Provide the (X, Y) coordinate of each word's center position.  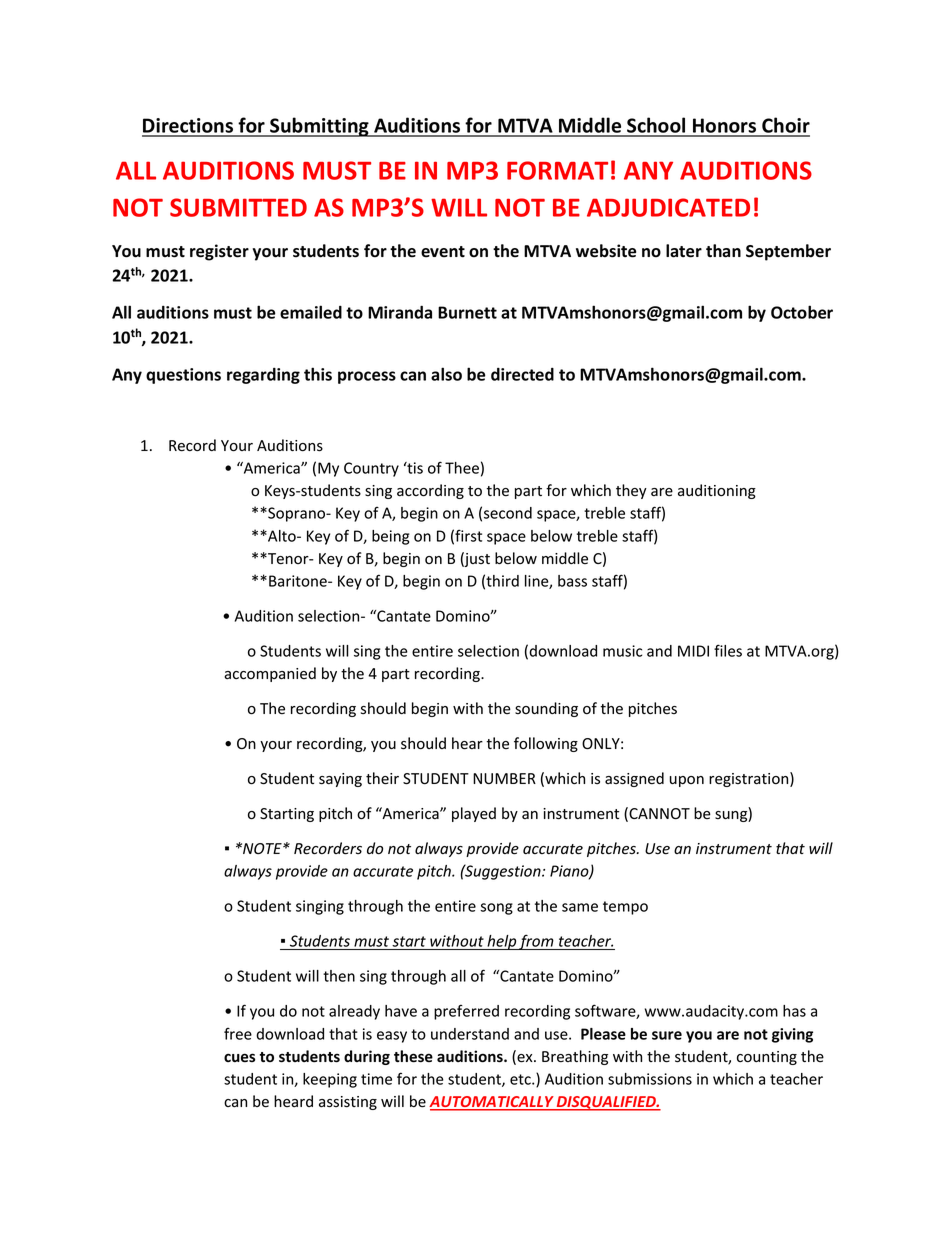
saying (340, 780)
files (728, 650)
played (474, 814)
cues (239, 1058)
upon (687, 781)
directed (522, 374)
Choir (785, 126)
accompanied (270, 674)
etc (521, 1079)
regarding (263, 376)
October (802, 312)
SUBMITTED (238, 207)
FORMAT (557, 170)
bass (572, 581)
